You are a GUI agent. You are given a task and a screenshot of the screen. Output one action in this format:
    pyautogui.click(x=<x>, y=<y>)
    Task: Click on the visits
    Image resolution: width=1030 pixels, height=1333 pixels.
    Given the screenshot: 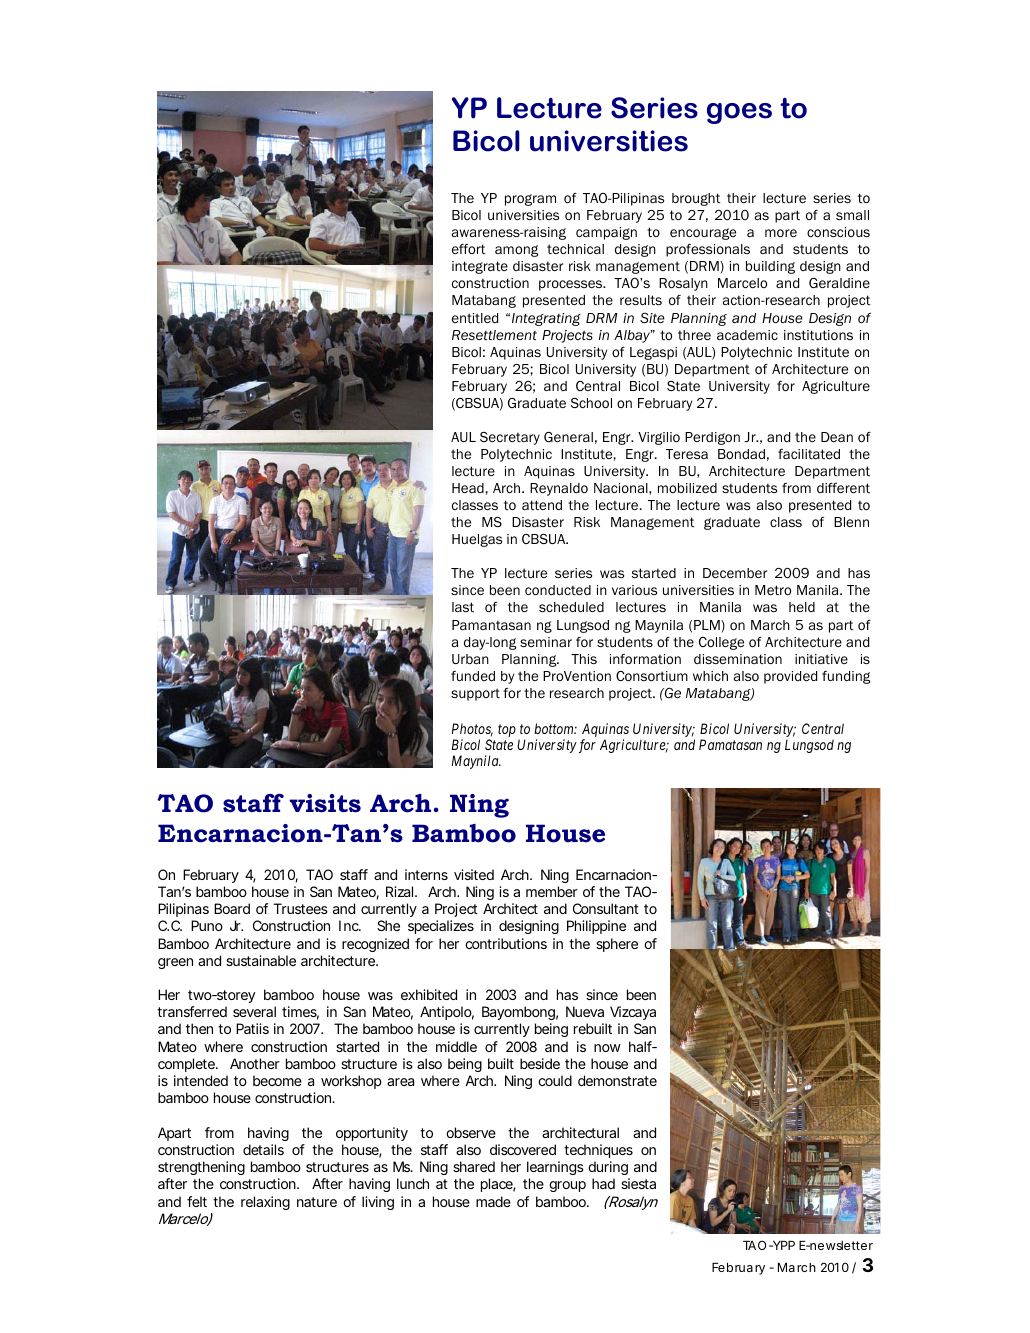 What is the action you would take?
    pyautogui.click(x=325, y=803)
